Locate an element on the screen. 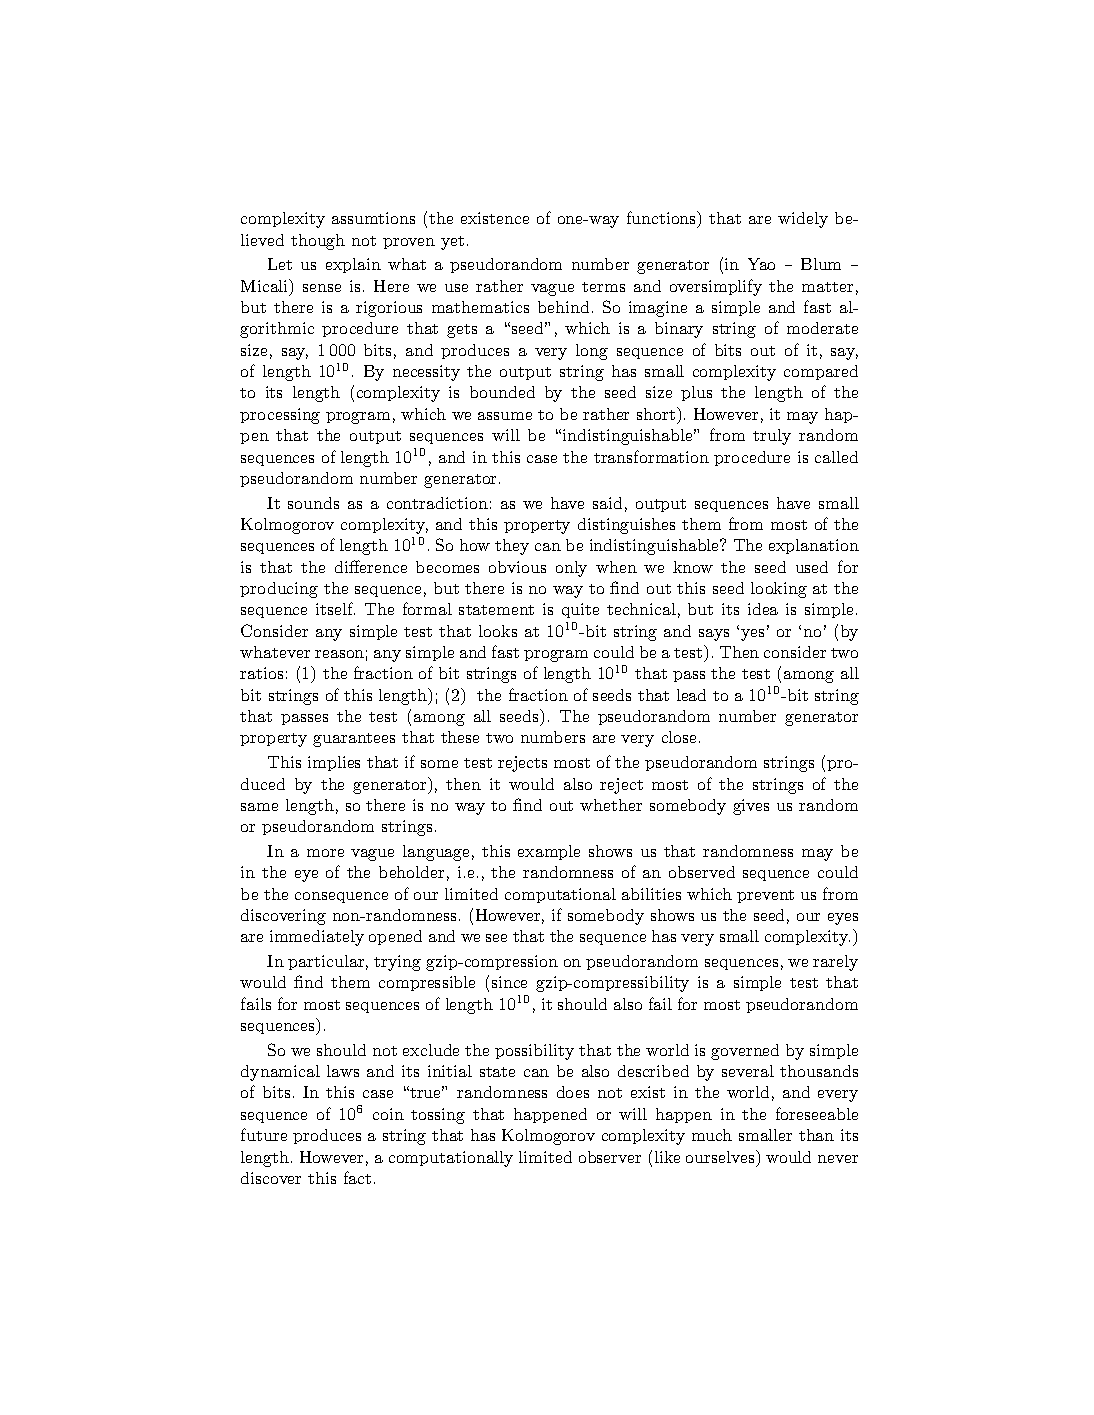  fact is located at coordinates (357, 1177).
